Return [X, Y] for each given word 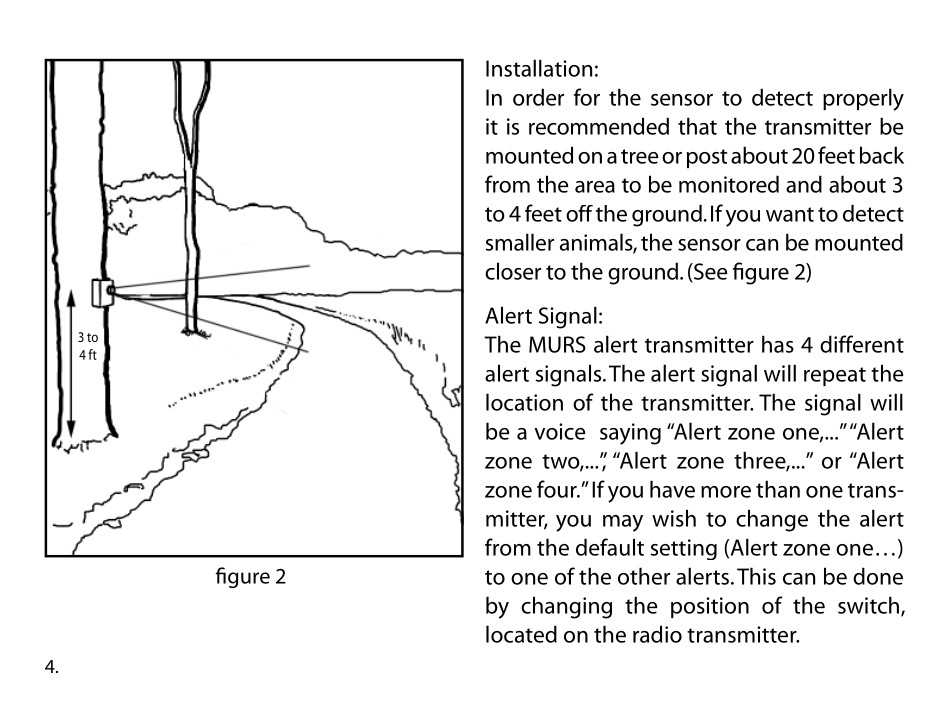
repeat [835, 376]
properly [863, 99]
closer [513, 271]
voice [559, 431]
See [709, 272]
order [538, 97]
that [697, 126]
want [790, 214]
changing [566, 607]
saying [630, 434]
